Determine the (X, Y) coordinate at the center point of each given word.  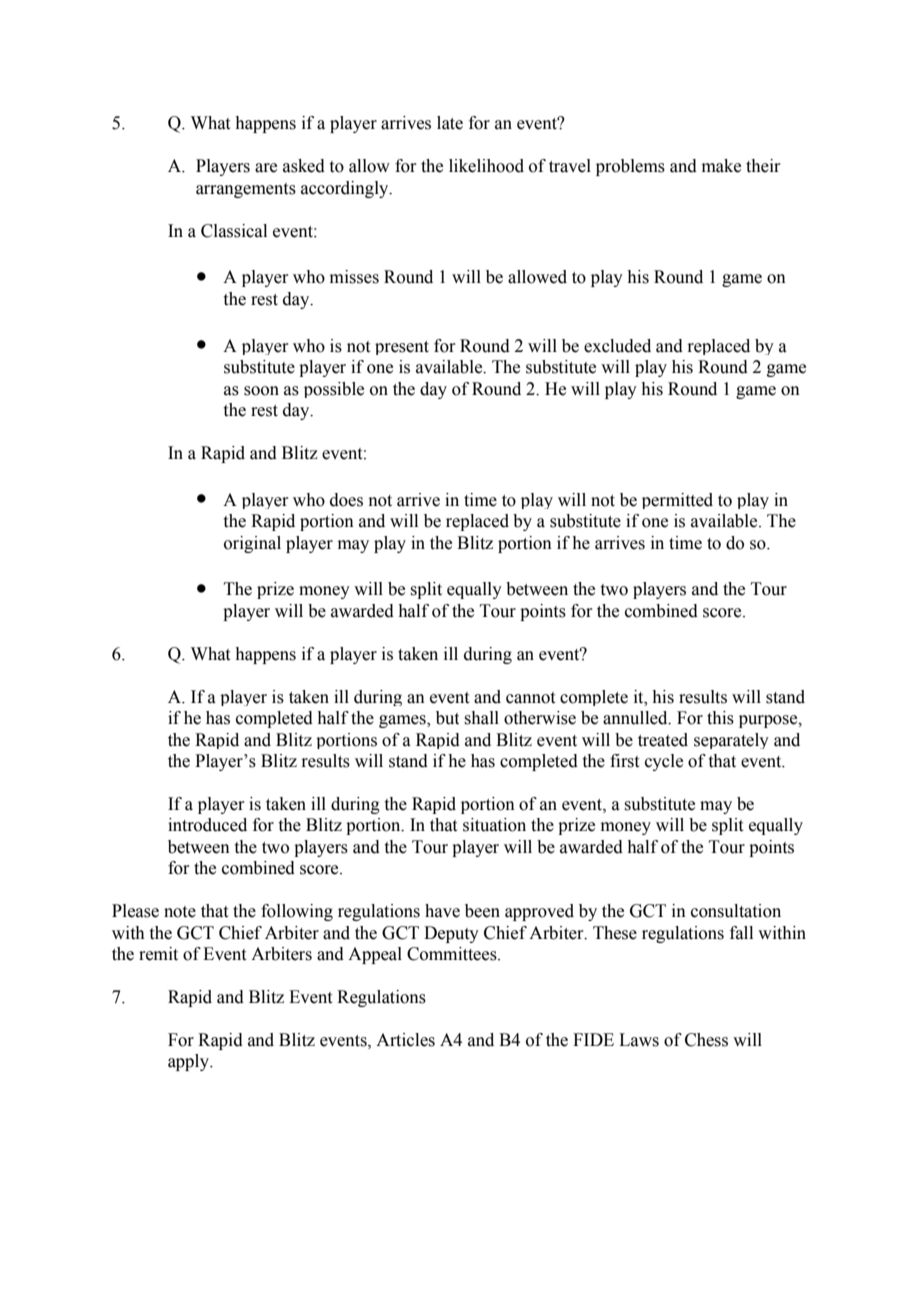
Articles (405, 1040)
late (450, 123)
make (721, 166)
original (252, 544)
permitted (677, 501)
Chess (706, 1040)
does (346, 500)
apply (189, 1062)
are (266, 168)
